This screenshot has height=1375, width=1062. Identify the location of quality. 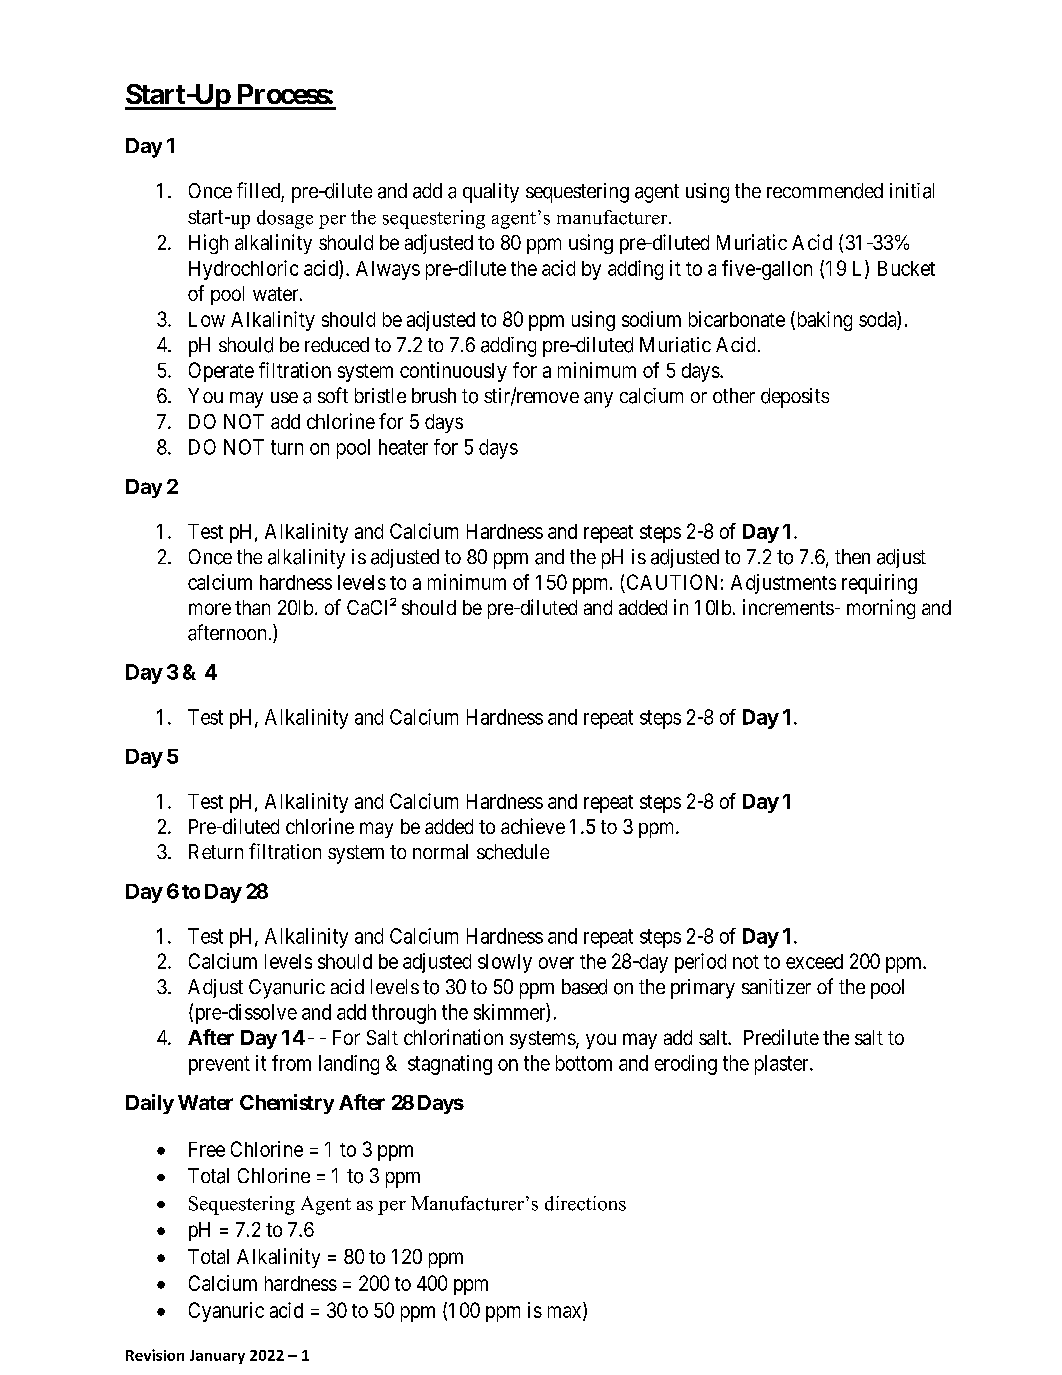
(491, 193).
